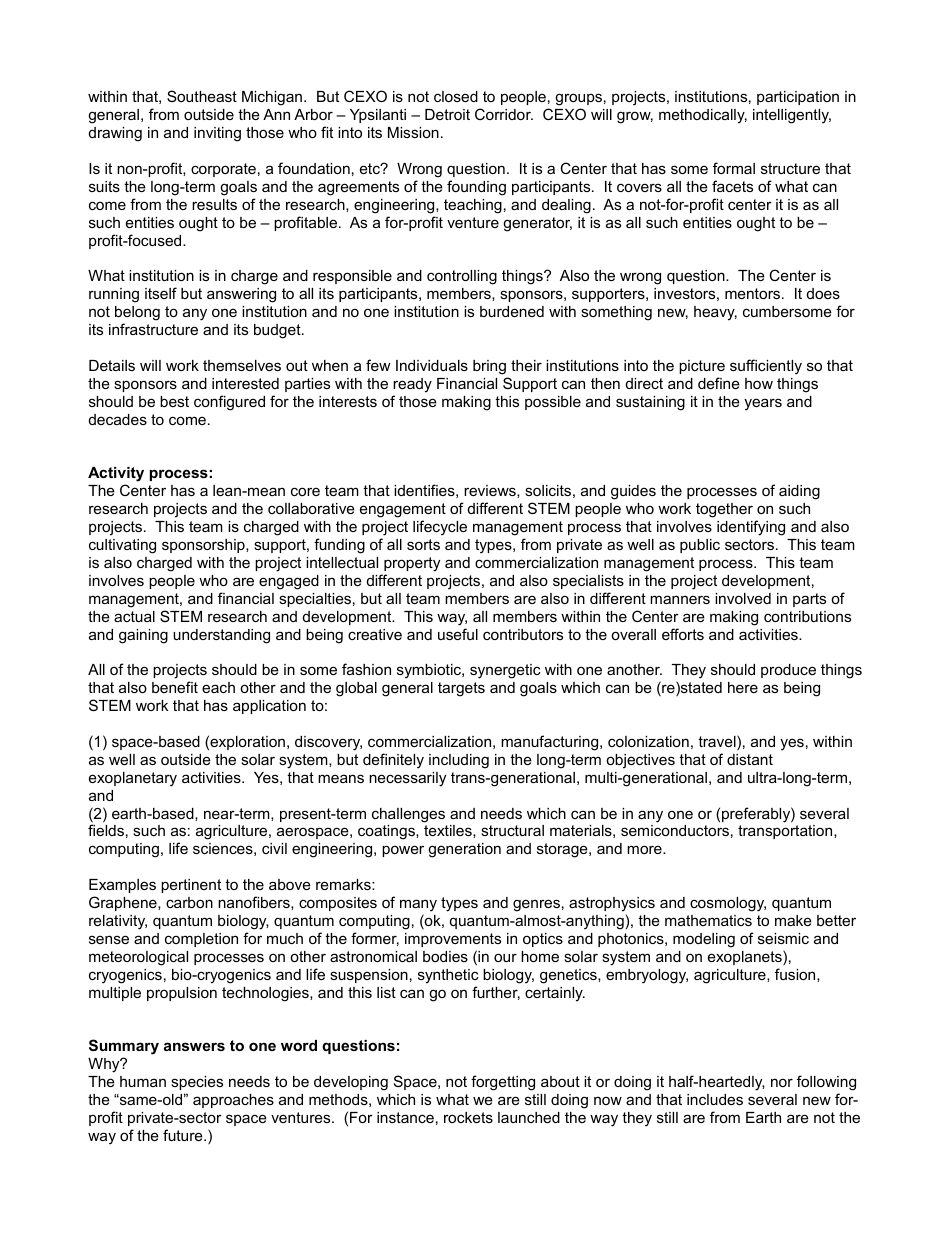  What do you see at coordinates (447, 114) in the page?
I see `Detroit` at bounding box center [447, 114].
